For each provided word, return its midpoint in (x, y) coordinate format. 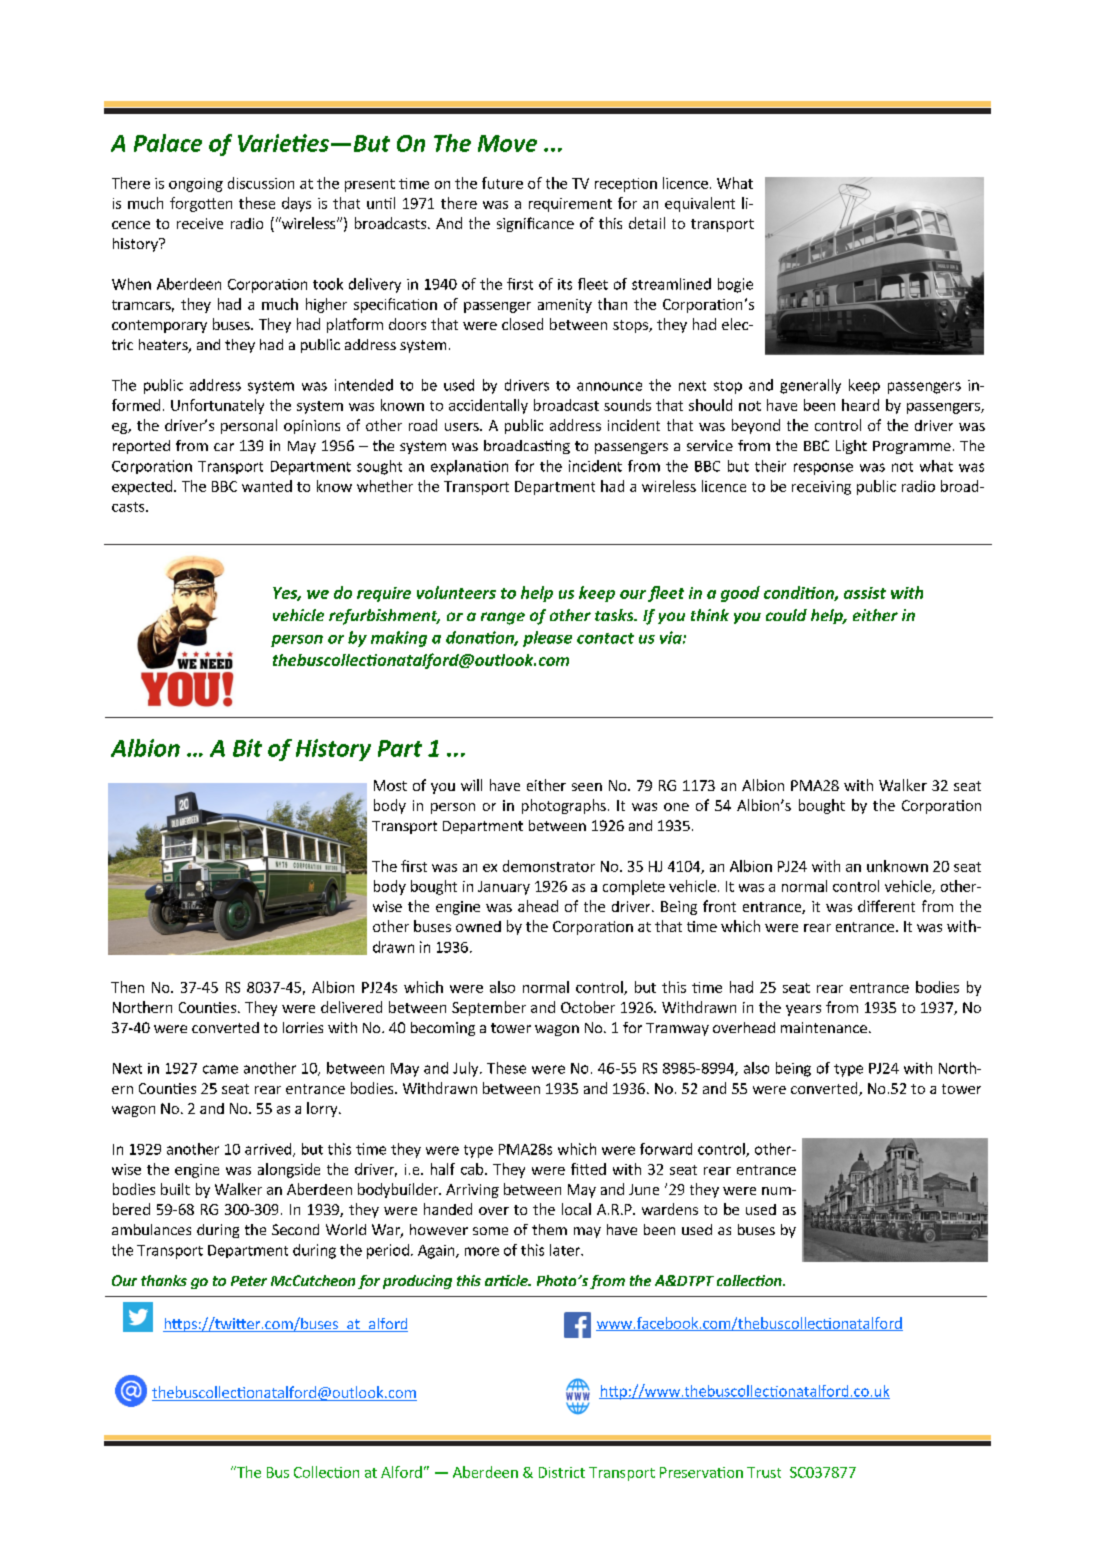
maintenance (824, 1027)
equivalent (700, 204)
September (489, 1008)
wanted (267, 486)
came (220, 1069)
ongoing (196, 185)
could (786, 615)
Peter (249, 1281)
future (502, 183)
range (503, 618)
